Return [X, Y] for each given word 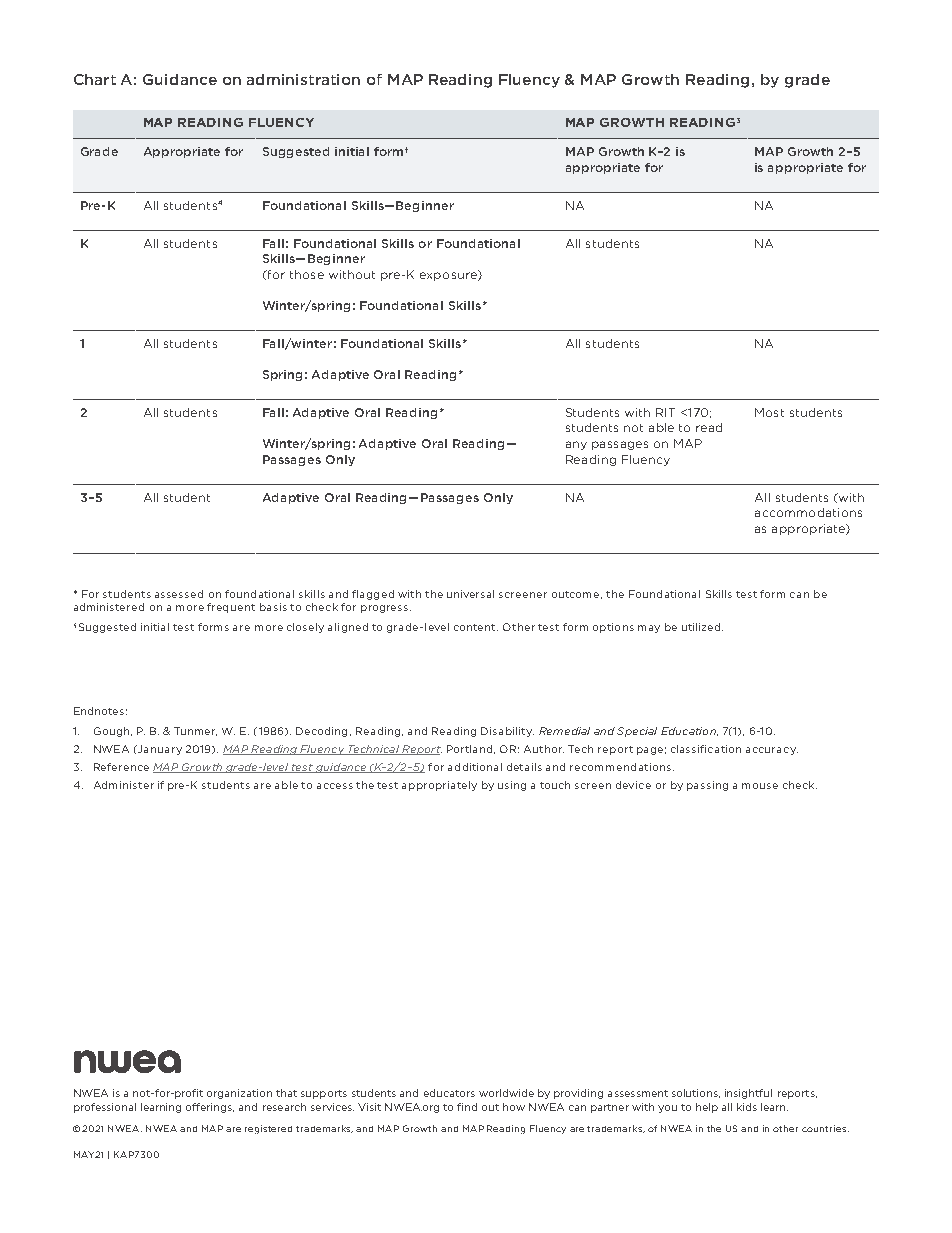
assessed [179, 594]
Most [769, 412]
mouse [760, 786]
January [159, 750]
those [307, 274]
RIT [665, 412]
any [576, 445]
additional [475, 767]
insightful [748, 1094]
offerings [210, 1108]
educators [449, 1093]
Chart [95, 79]
